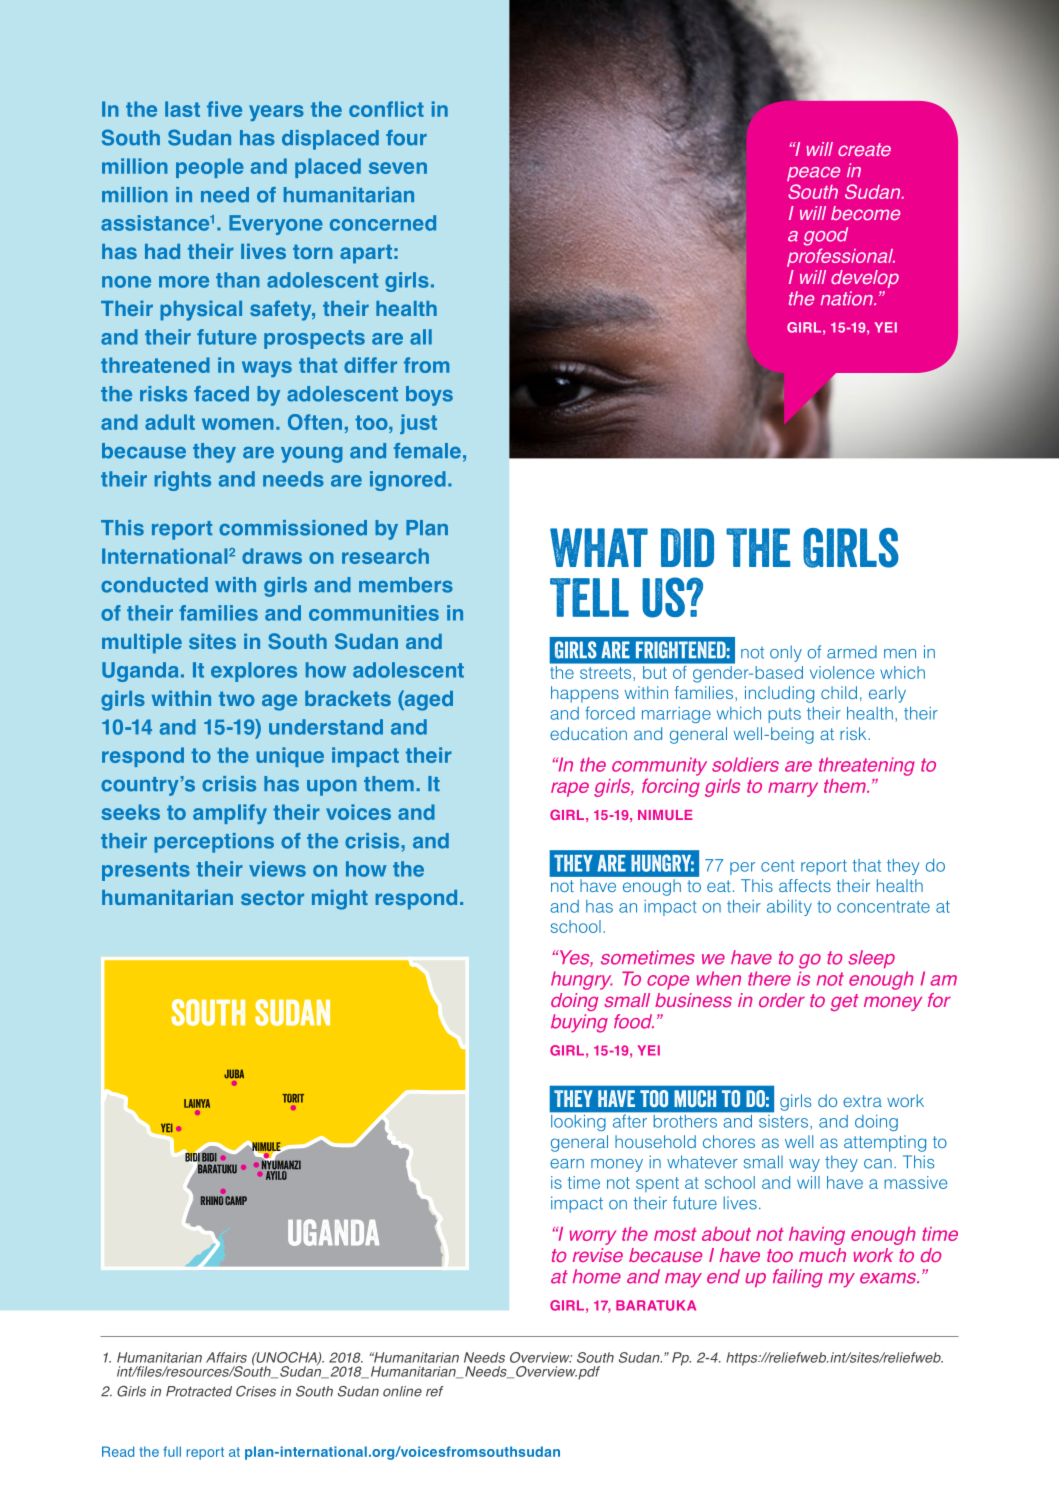 This image has width=1059, height=1497. What do you see at coordinates (852, 652) in the image?
I see `armed` at bounding box center [852, 652].
